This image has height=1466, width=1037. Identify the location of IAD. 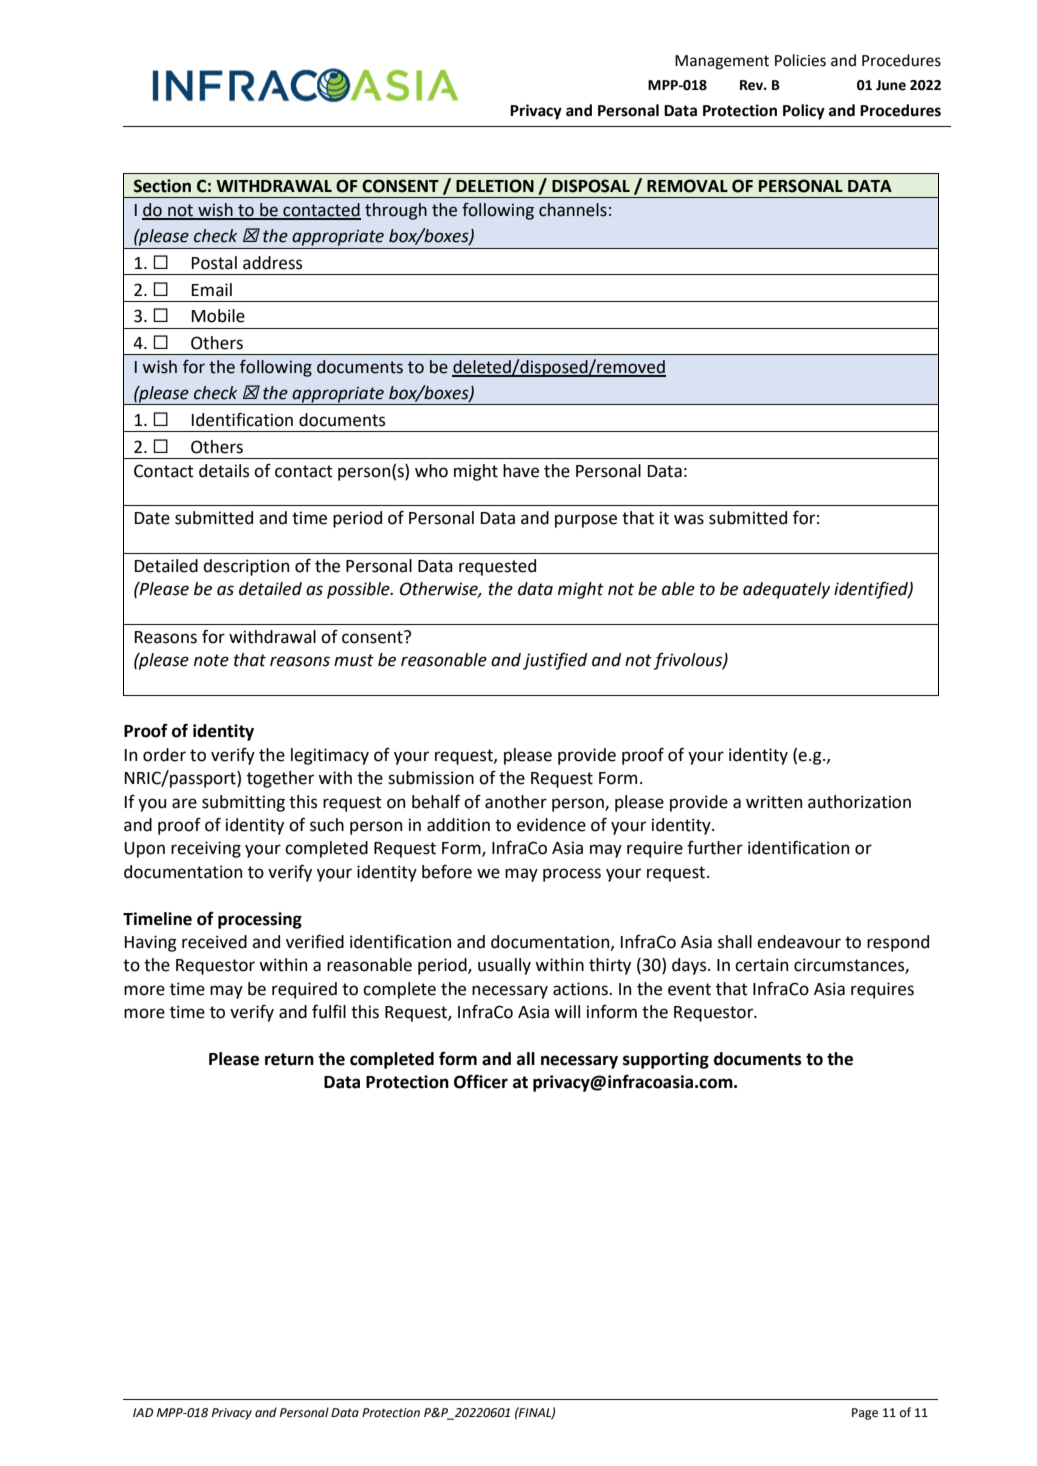
(143, 1412).
